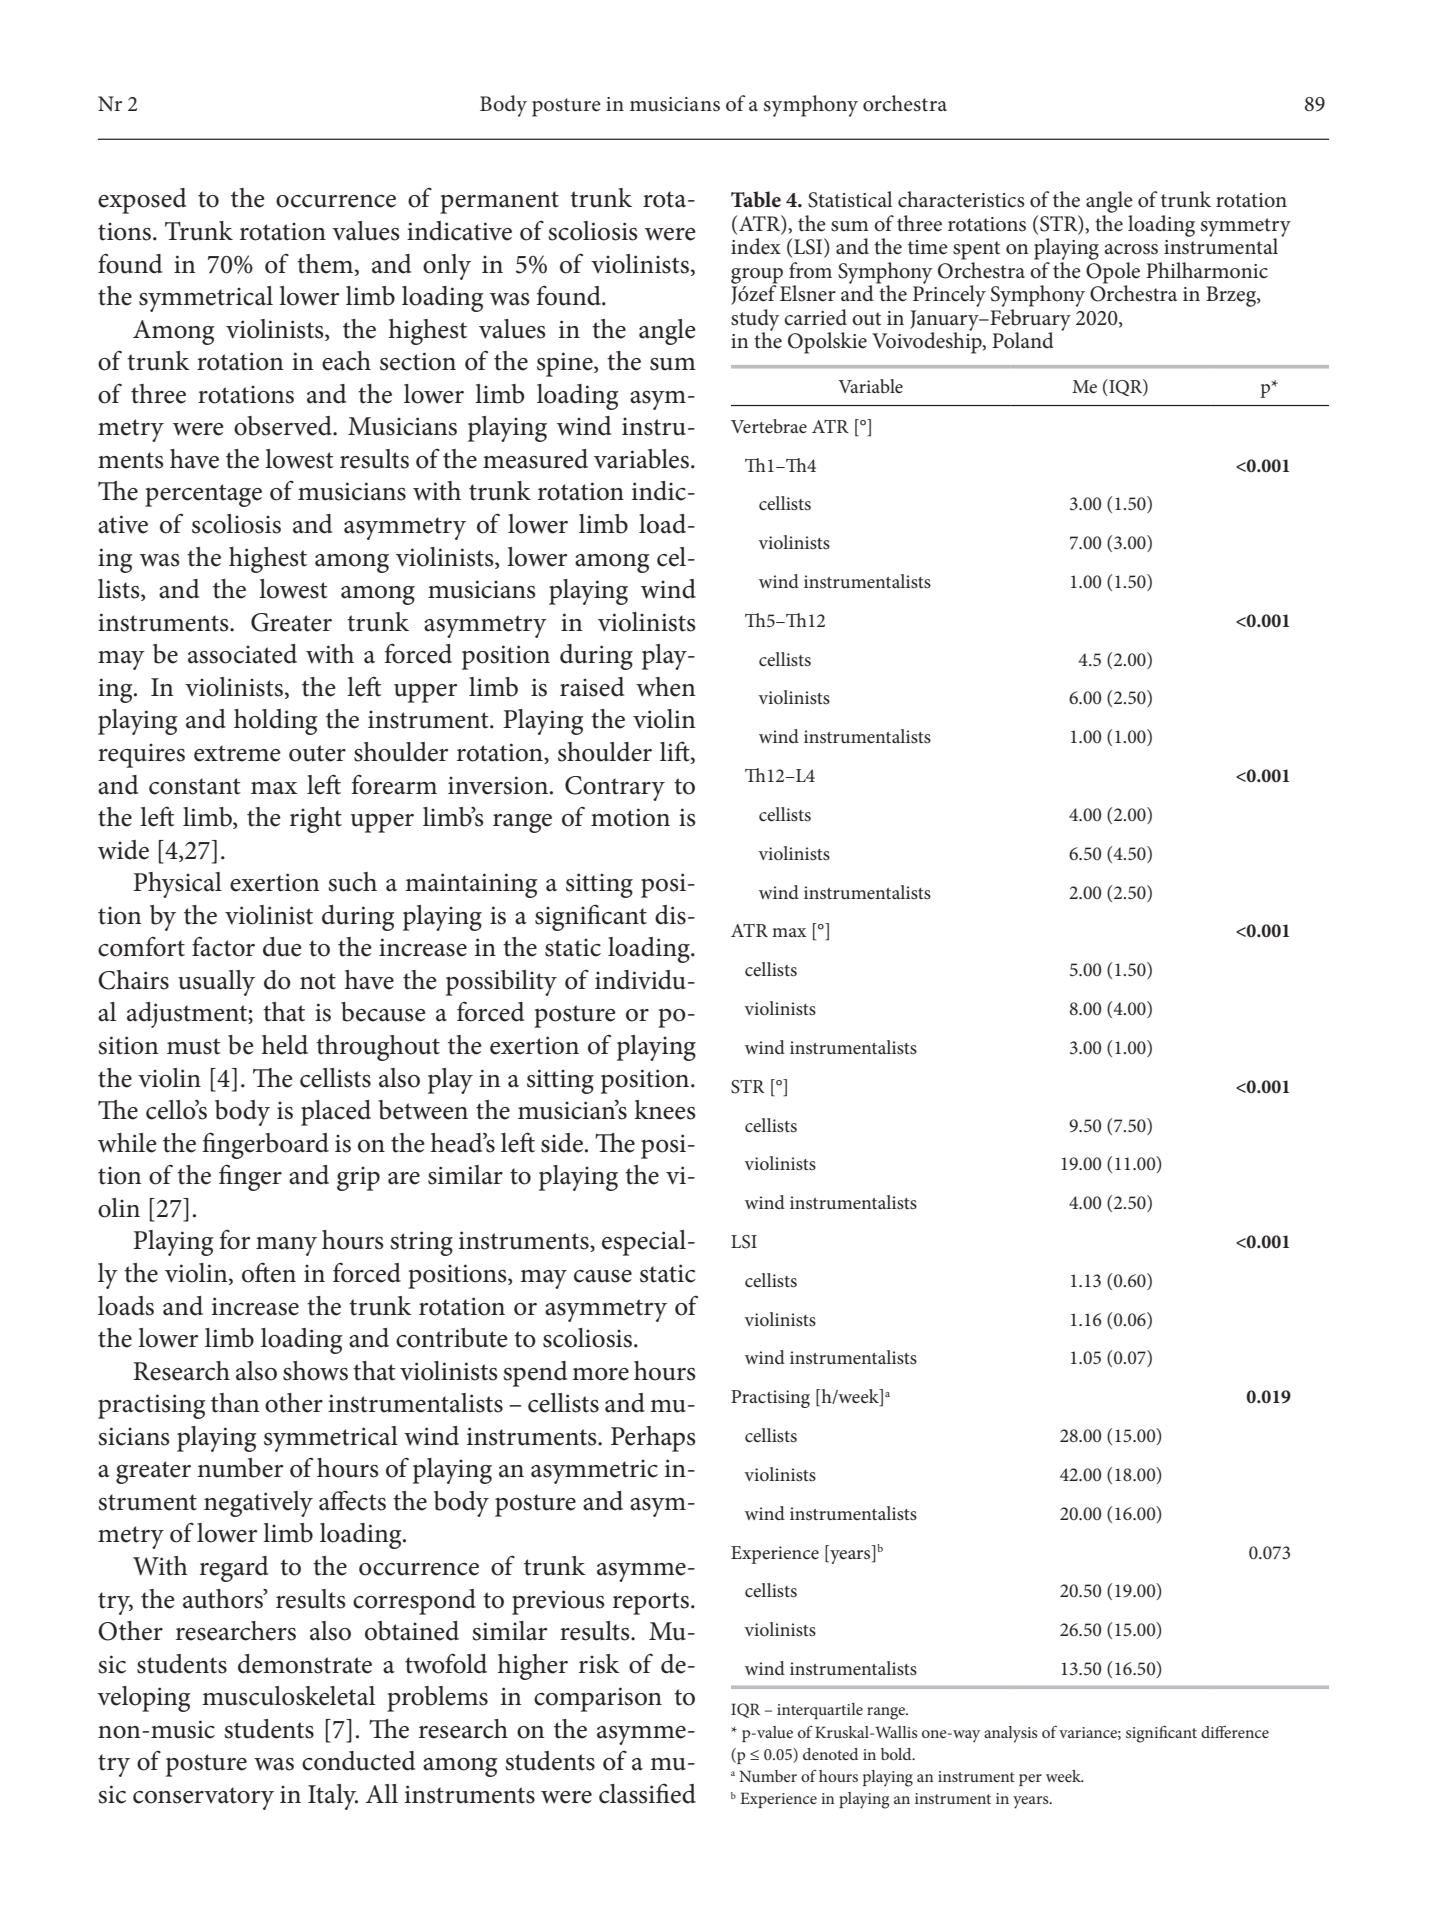 This screenshot has width=1434, height=1923. What do you see at coordinates (326, 264) in the screenshot?
I see `them` at bounding box center [326, 264].
